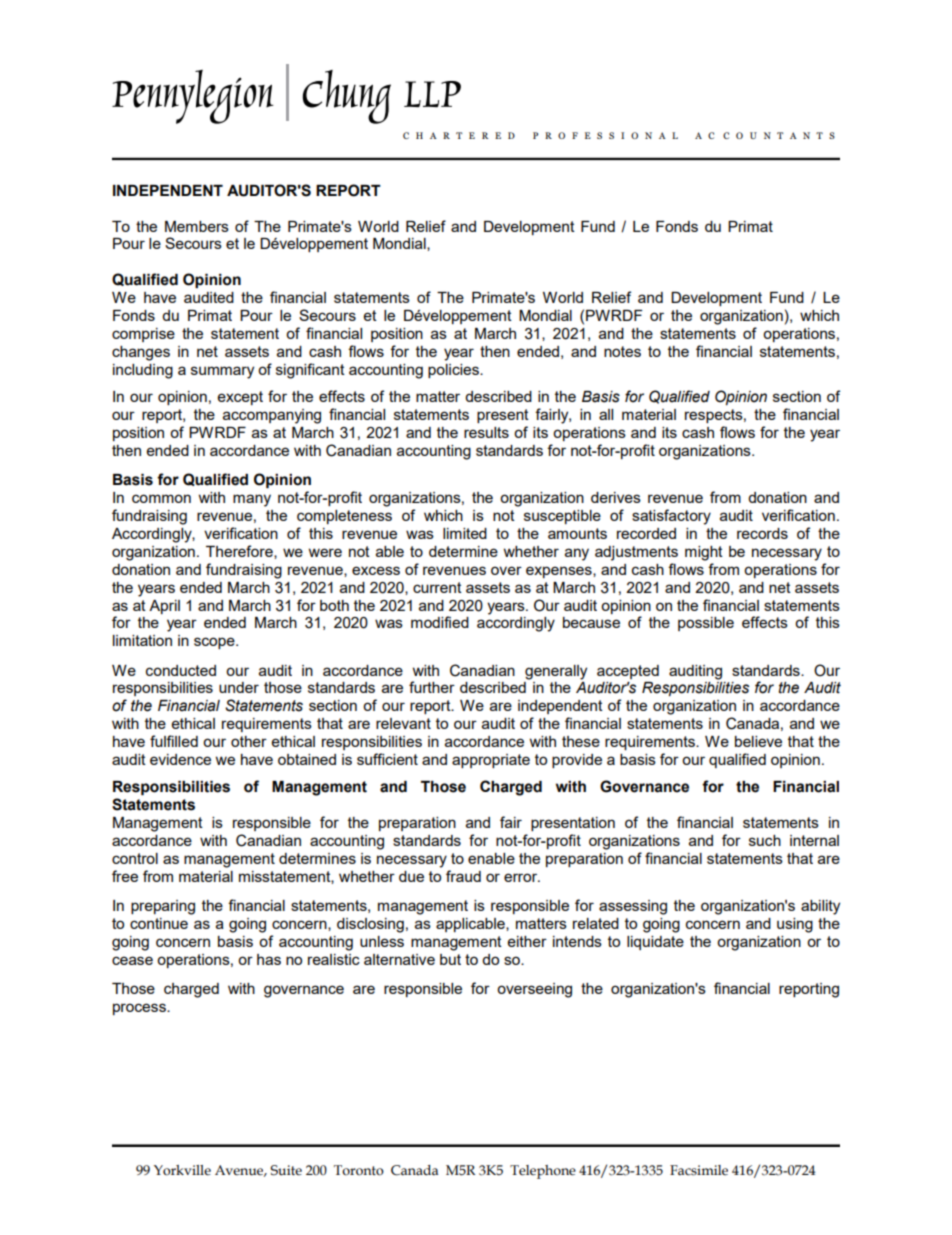 This page has height=1235, width=952. I want to click on Members, so click(197, 226).
